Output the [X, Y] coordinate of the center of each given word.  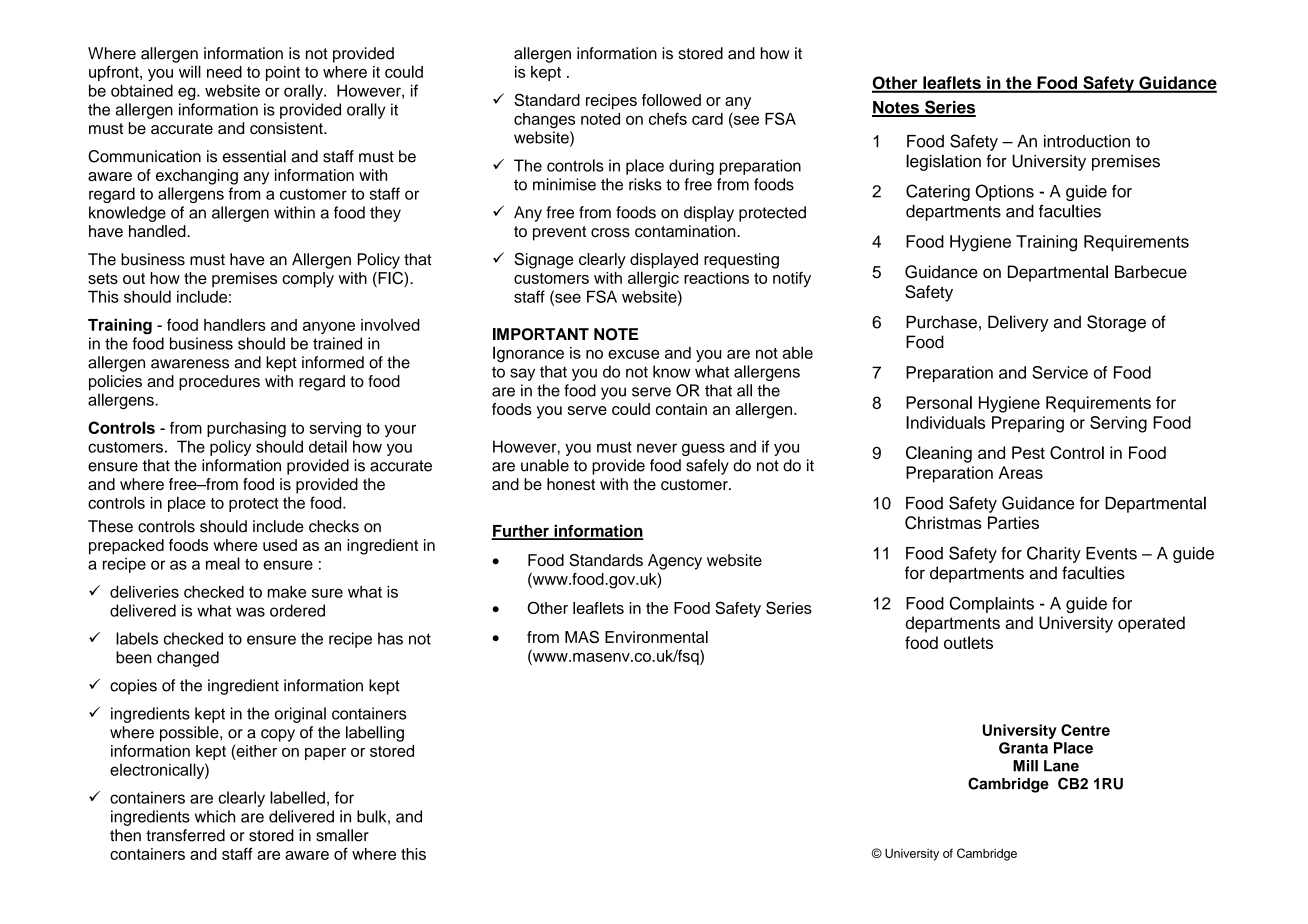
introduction [1087, 141]
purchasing [246, 430]
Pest [1028, 452]
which [215, 816]
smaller [342, 835]
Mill [1025, 766]
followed [671, 100]
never [657, 448]
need [224, 72]
